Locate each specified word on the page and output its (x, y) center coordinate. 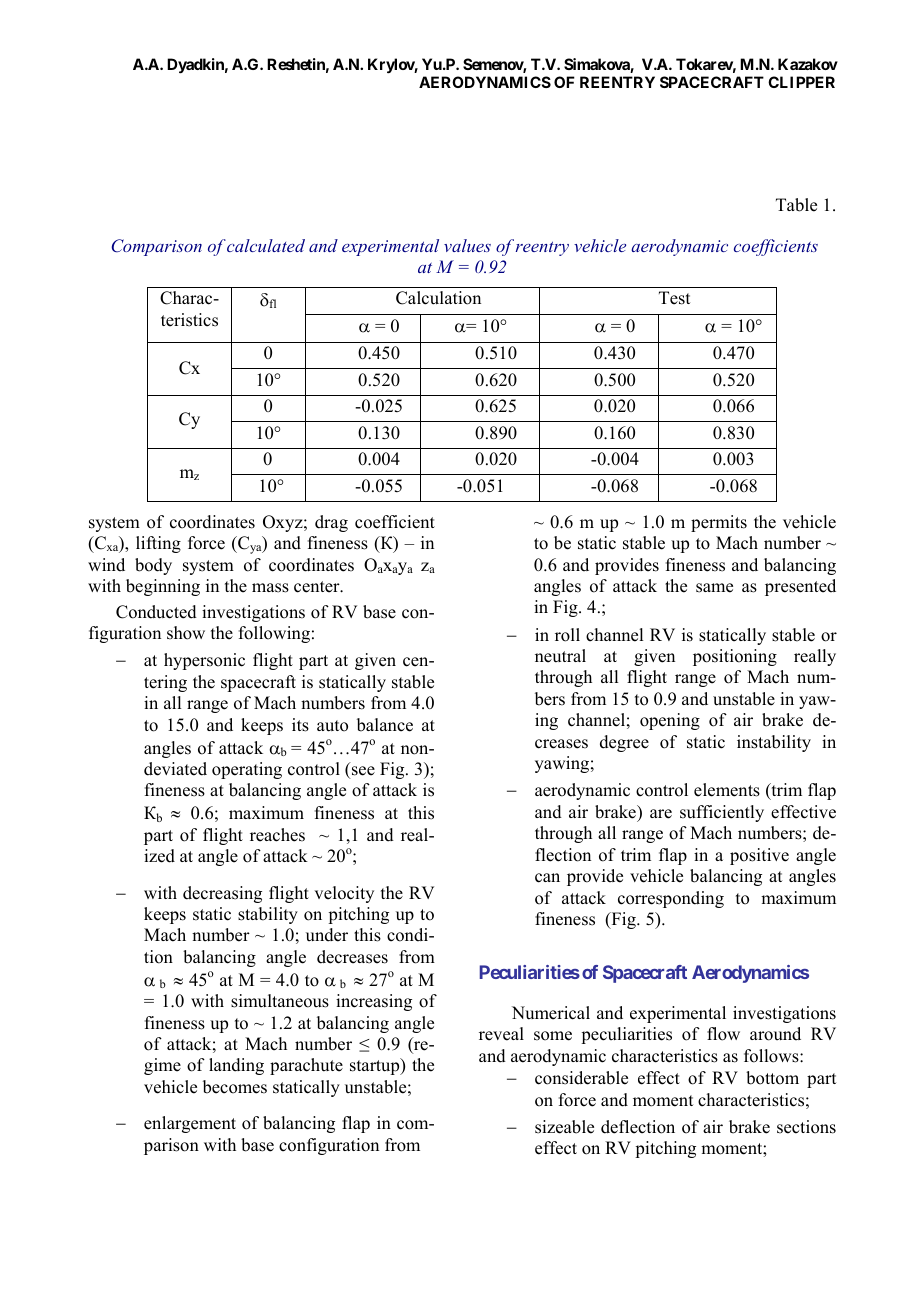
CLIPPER (801, 82)
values (467, 245)
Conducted (156, 612)
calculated (266, 245)
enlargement (190, 1124)
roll (567, 635)
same (714, 588)
